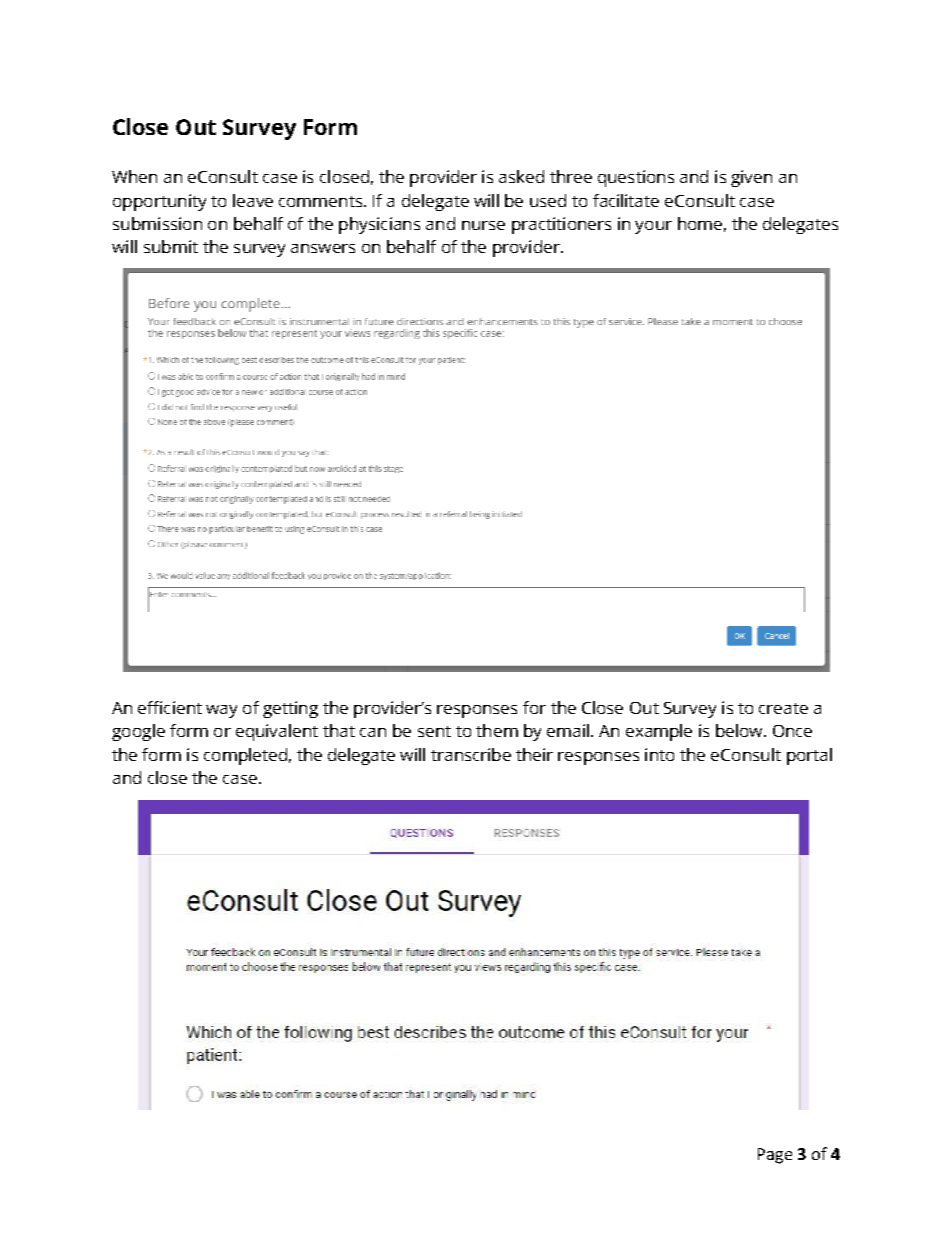  Describe the element at coordinates (497, 730) in the screenshot. I see `them` at that location.
